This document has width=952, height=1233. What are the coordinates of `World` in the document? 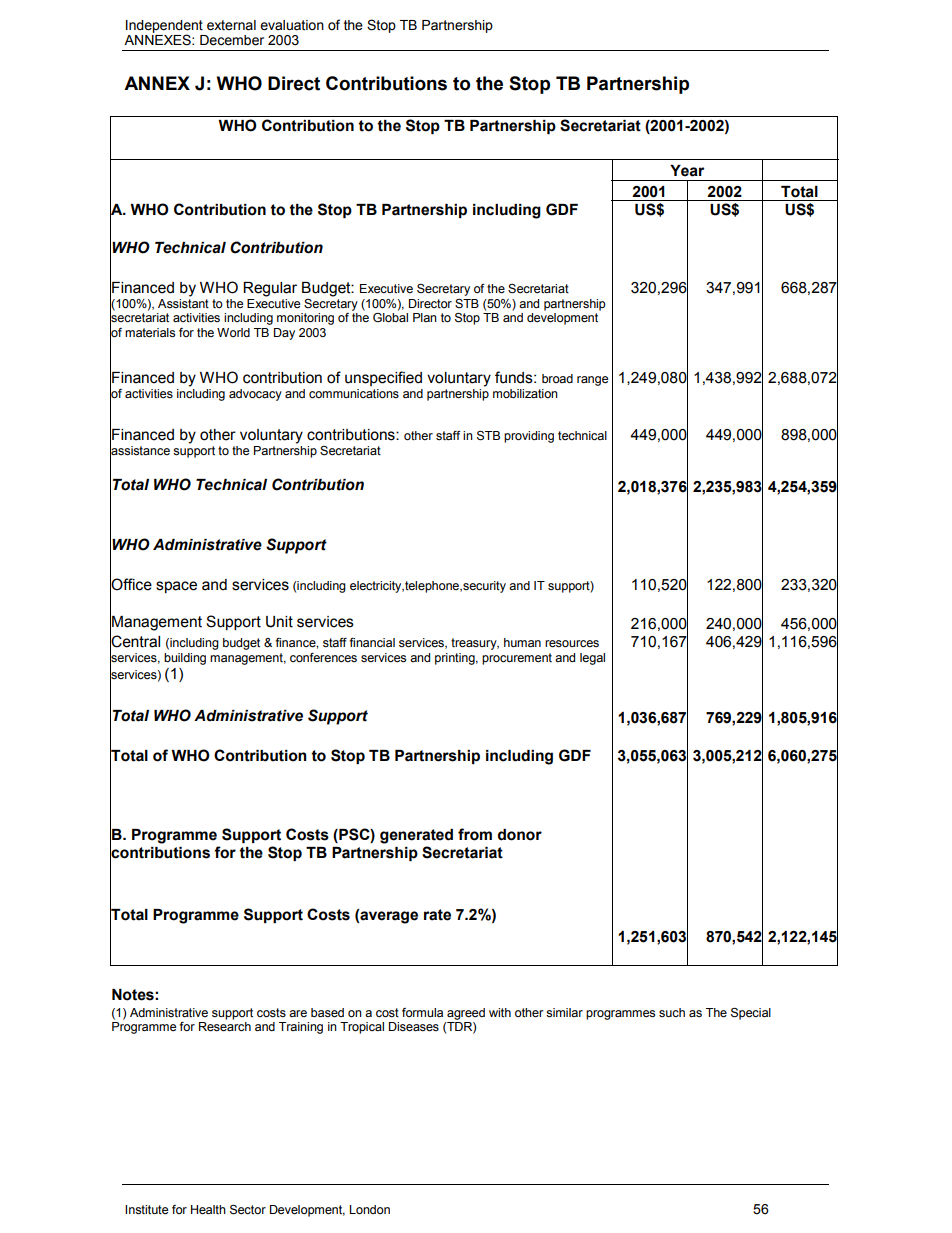 It's located at (233, 332).
